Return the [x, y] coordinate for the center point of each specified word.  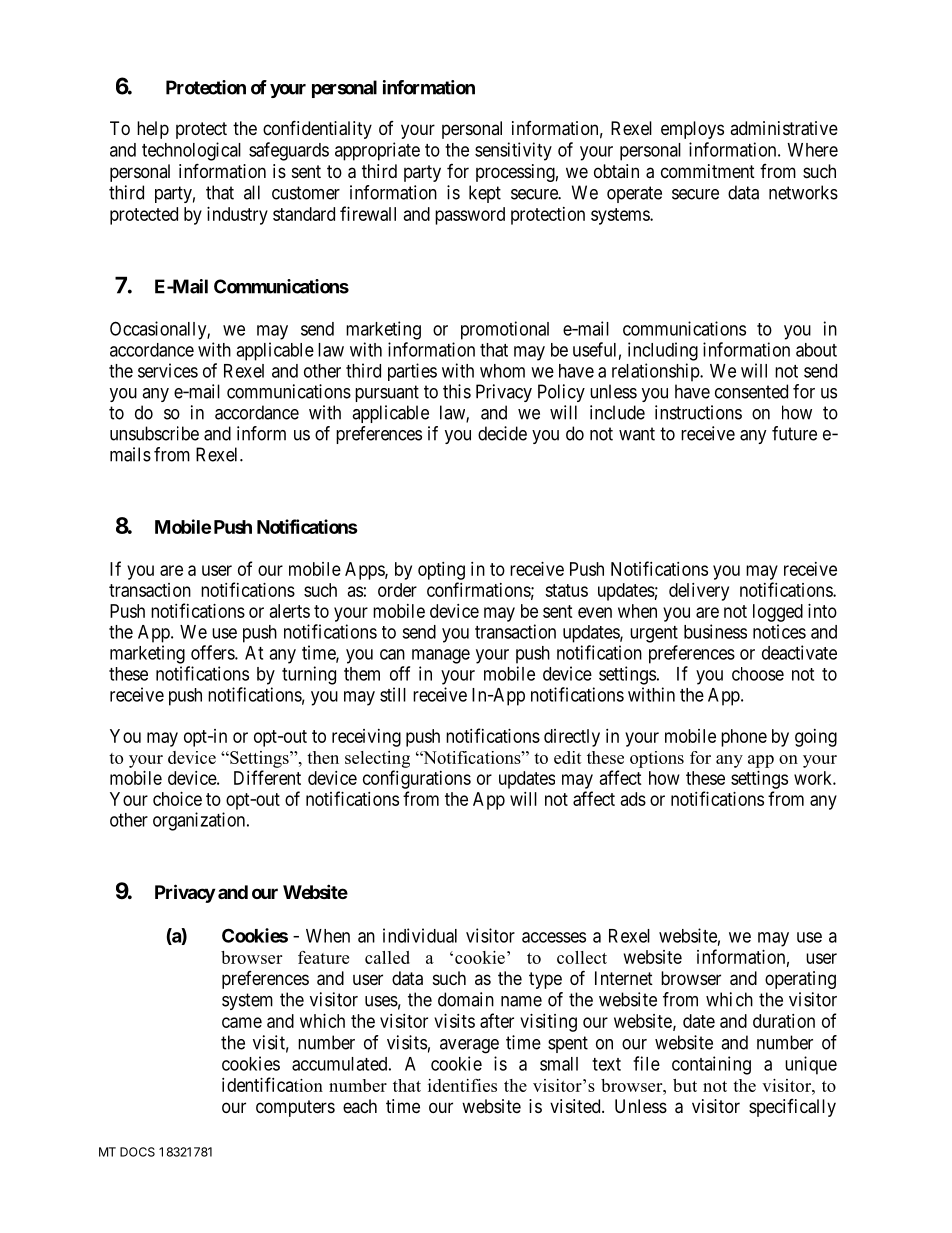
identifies [462, 1085]
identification [272, 1084]
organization [200, 821]
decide [502, 433]
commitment [708, 171]
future [794, 433]
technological [191, 151]
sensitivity [513, 151]
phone [744, 738]
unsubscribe [154, 433]
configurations [417, 779]
